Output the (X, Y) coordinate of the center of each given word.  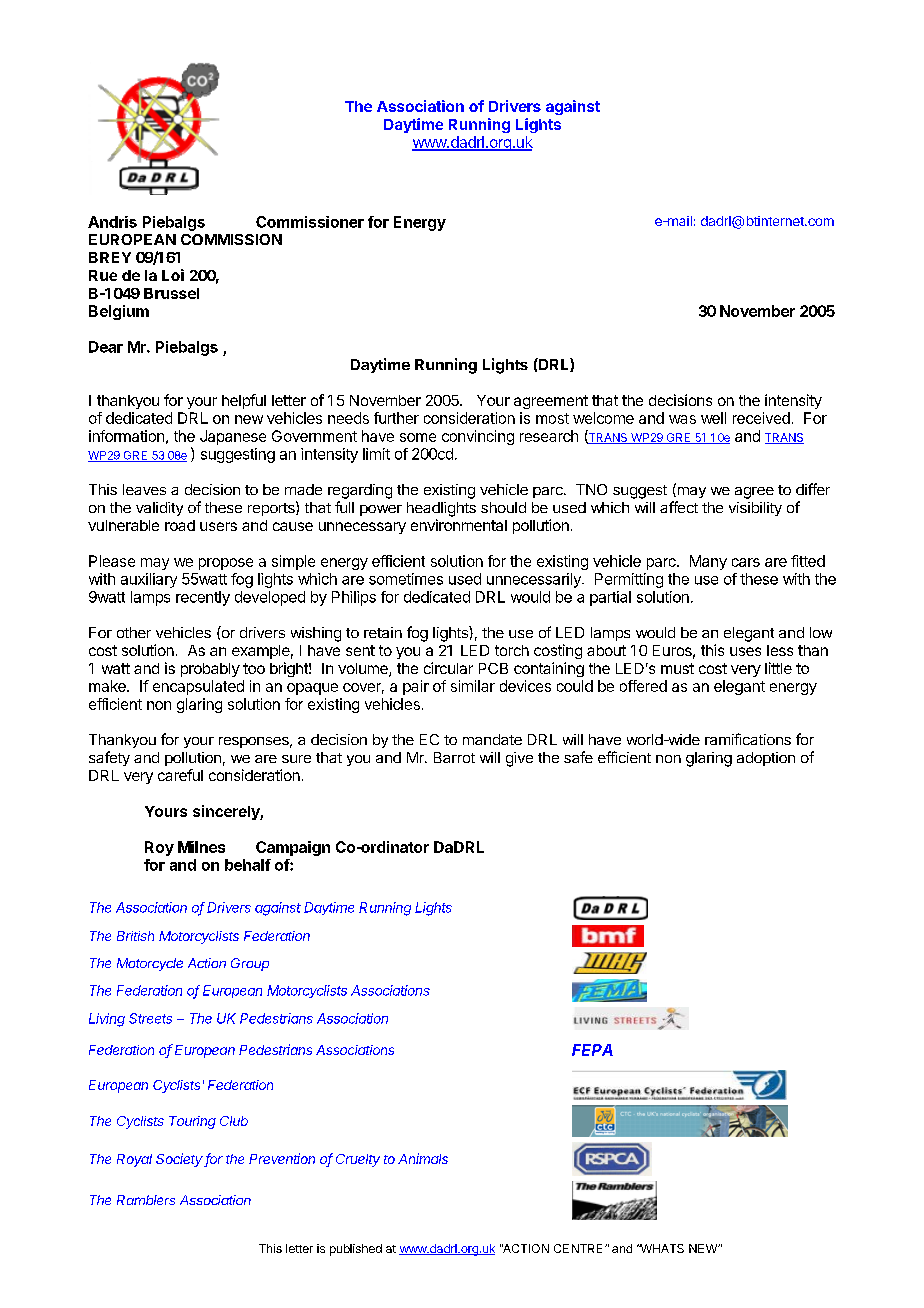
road (180, 525)
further (396, 418)
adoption (766, 759)
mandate (492, 739)
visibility (755, 509)
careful (180, 775)
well (713, 418)
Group (250, 964)
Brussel (171, 293)
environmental (459, 525)
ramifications (748, 739)
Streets (150, 1018)
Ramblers (146, 1200)
